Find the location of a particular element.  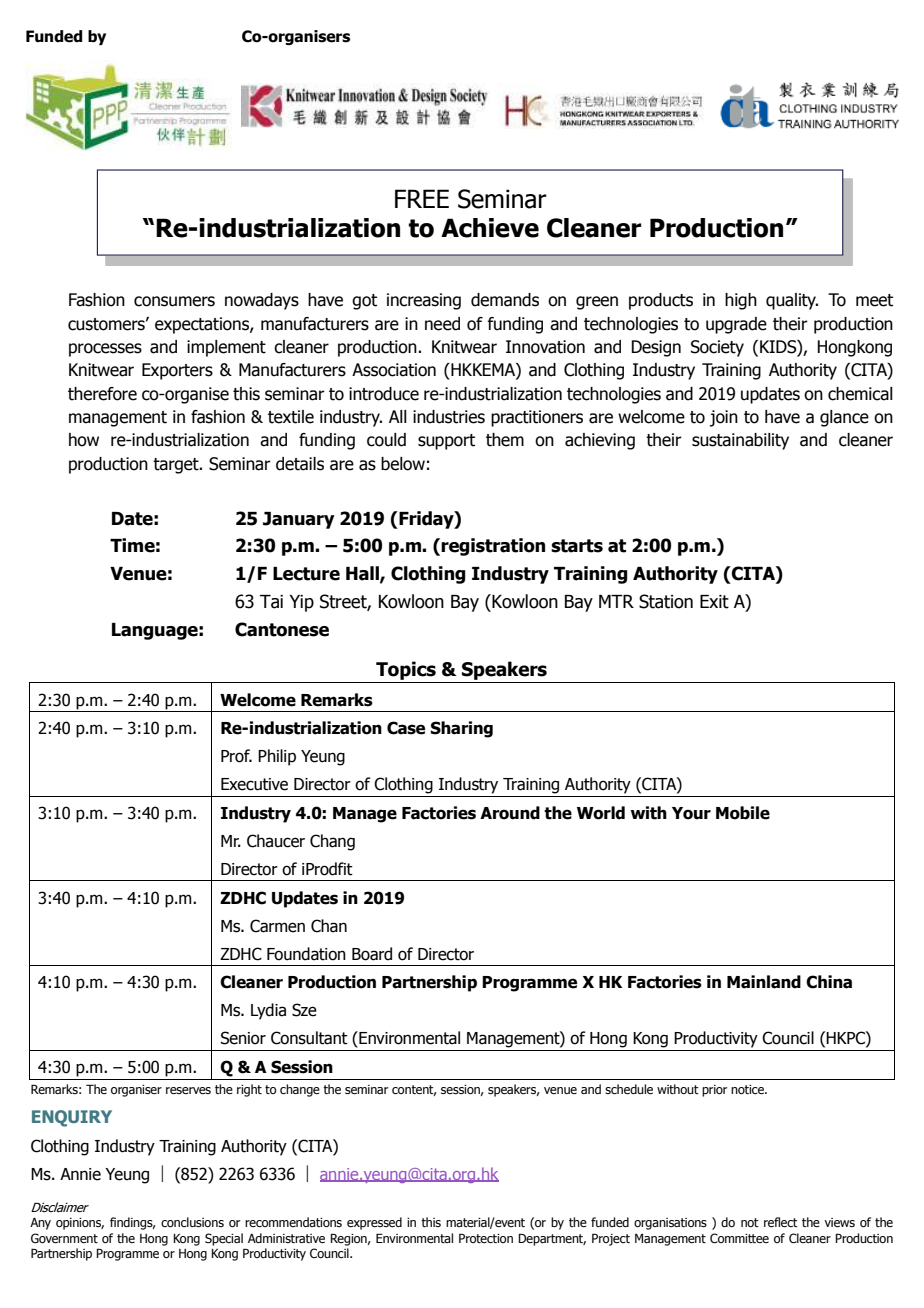

Mainland is located at coordinates (764, 982).
